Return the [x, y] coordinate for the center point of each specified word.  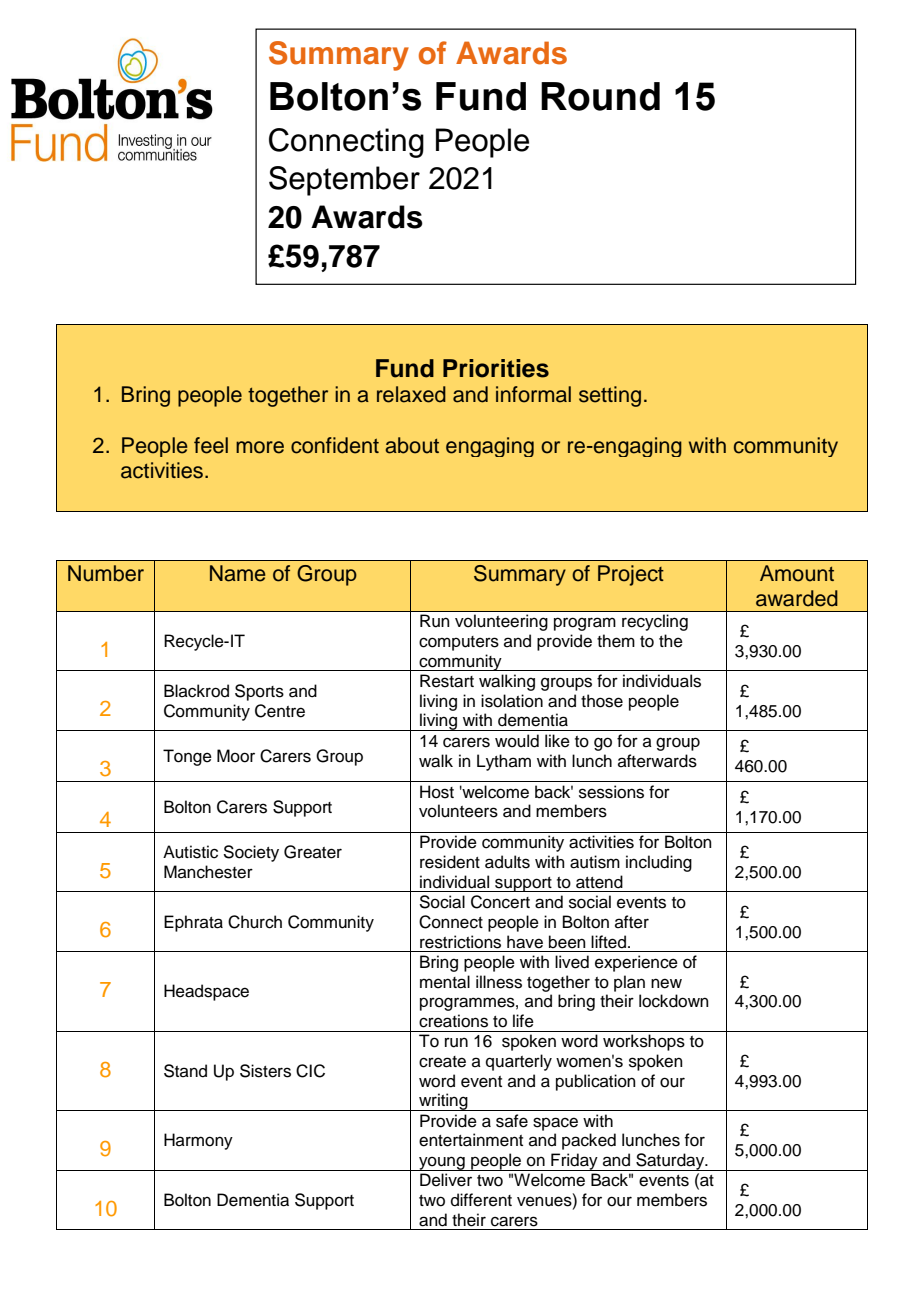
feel [211, 445]
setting [610, 396]
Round [600, 96]
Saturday [670, 1162]
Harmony [198, 1141]
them [616, 641]
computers [459, 643]
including [659, 863]
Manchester [208, 872]
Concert [500, 902]
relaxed [411, 394]
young [442, 1163]
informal [533, 394]
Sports [259, 692]
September [344, 181]
